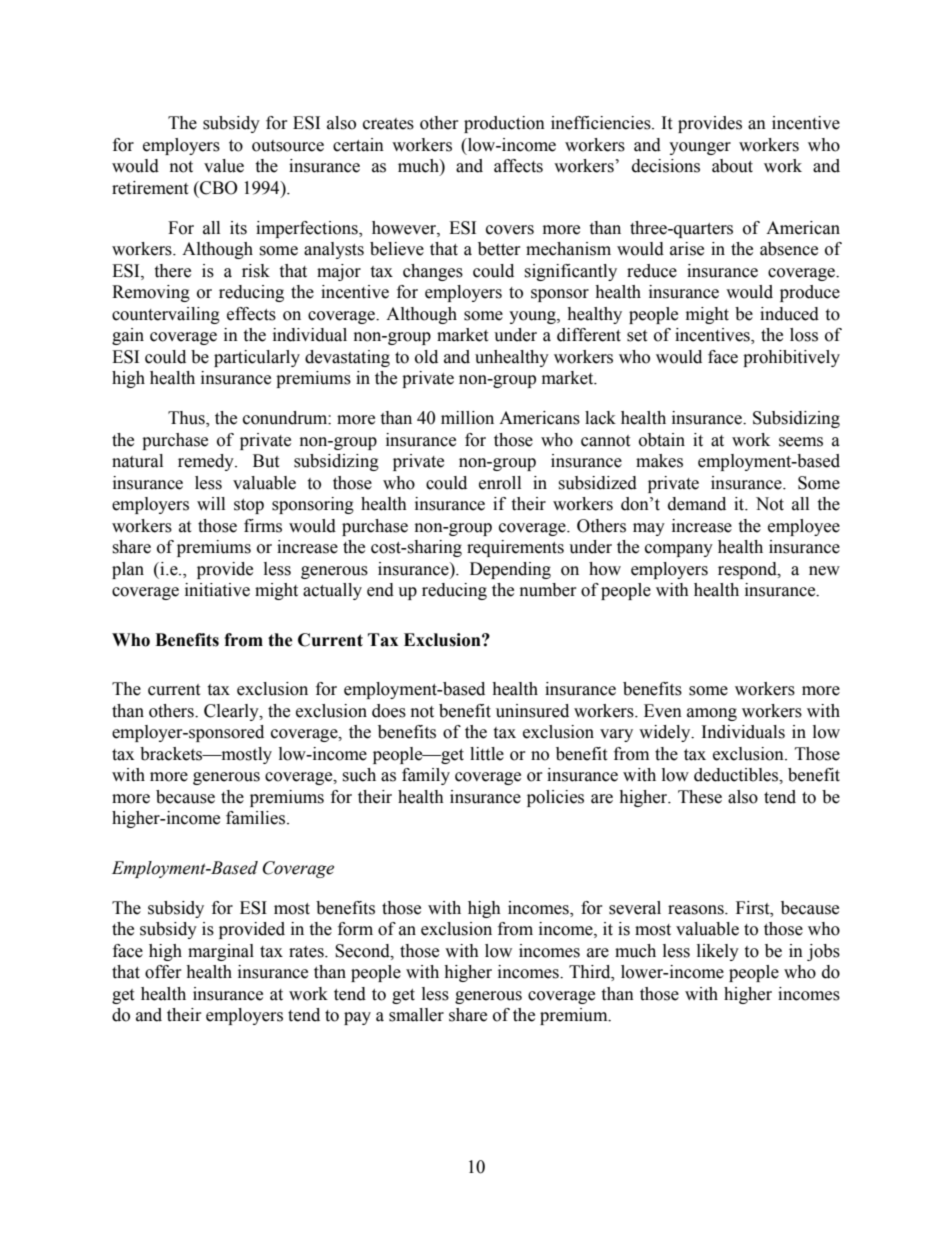 This page has height=1233, width=952. Describe the element at coordinates (257, 358) in the page. I see `particularly` at that location.
